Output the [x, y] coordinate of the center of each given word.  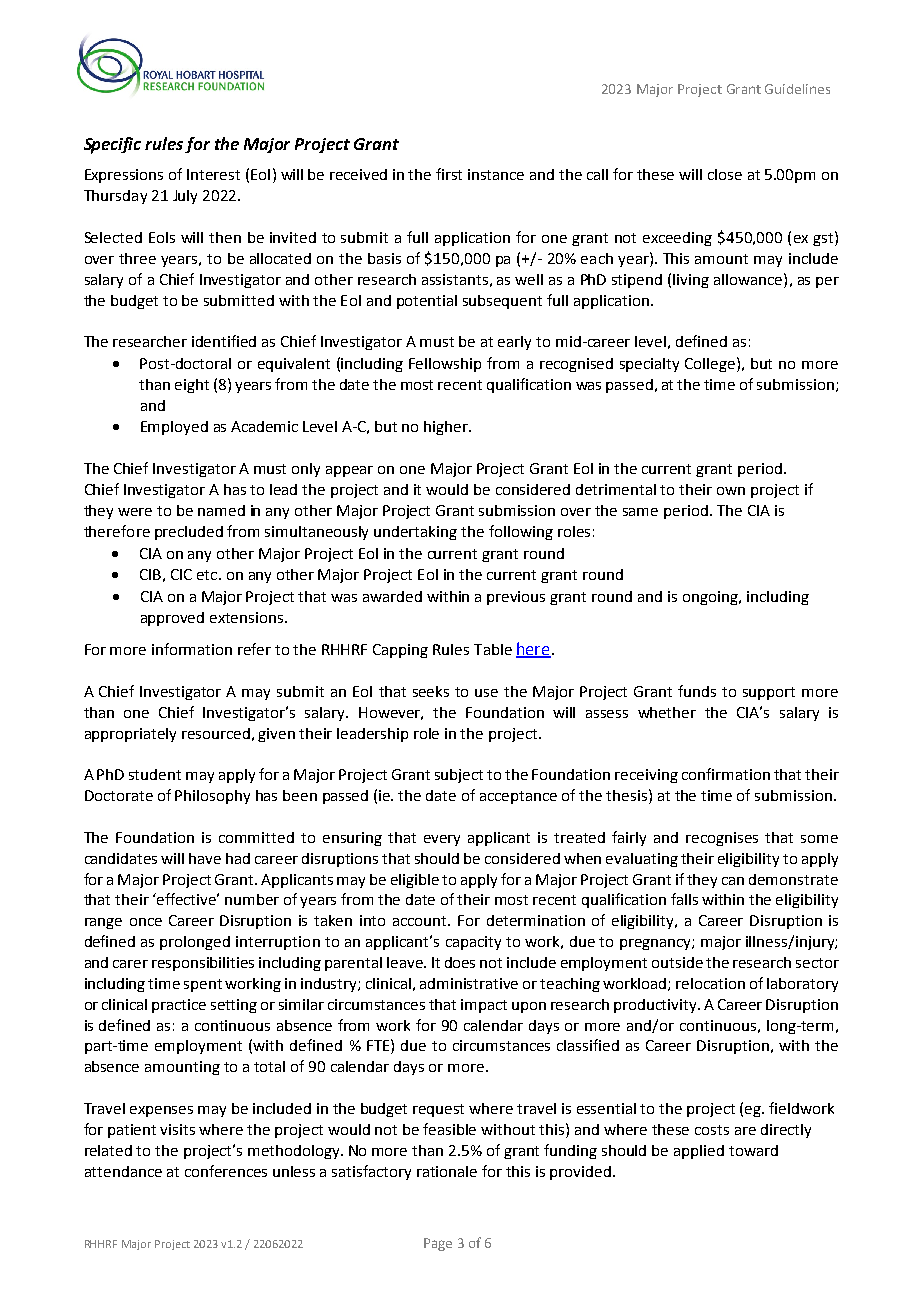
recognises [722, 839]
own [731, 491]
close [725, 174]
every [442, 840]
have [205, 858]
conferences [226, 1171]
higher [447, 428]
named [221, 510]
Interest [213, 174]
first [449, 174]
